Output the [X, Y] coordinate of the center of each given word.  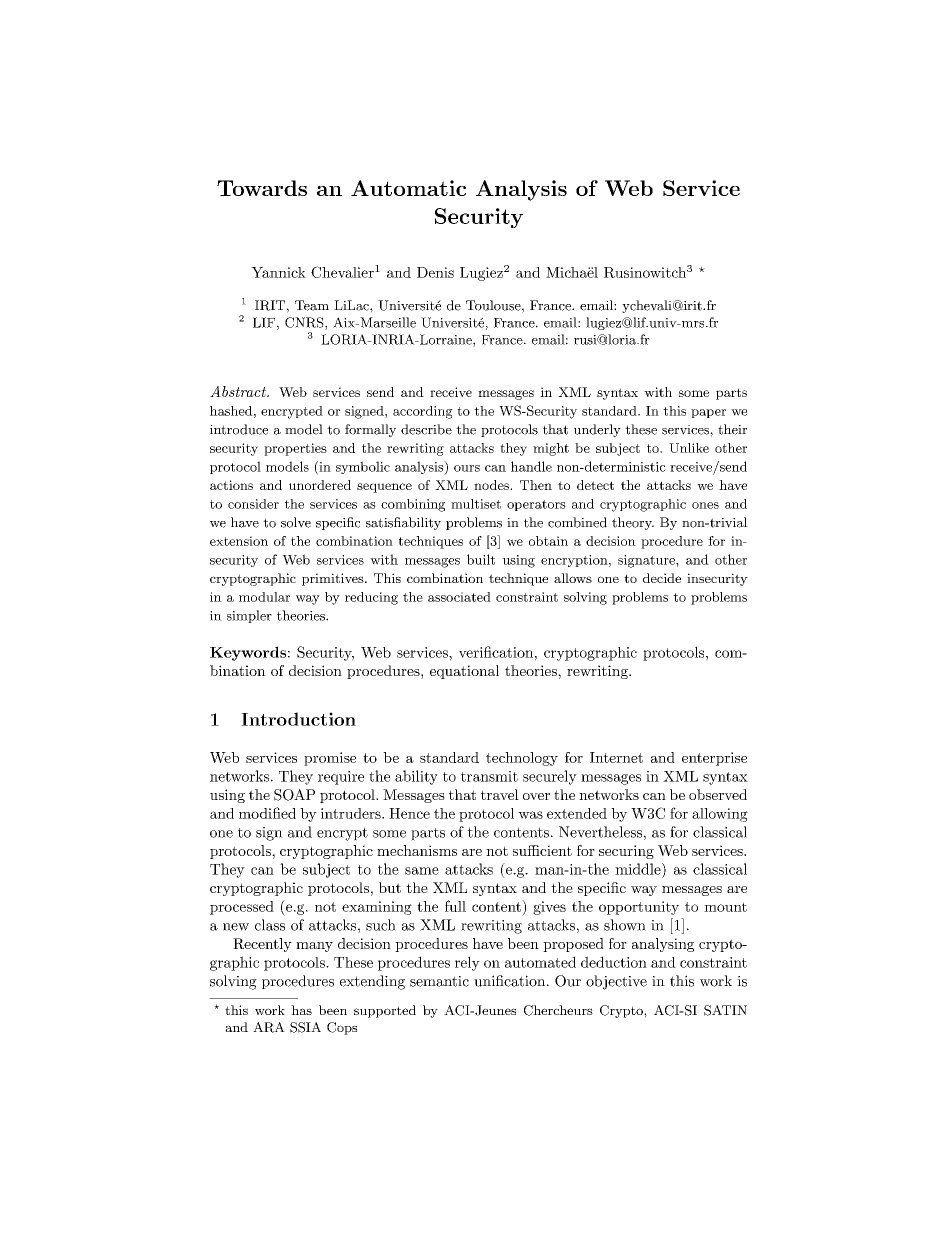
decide [662, 578]
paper [708, 413]
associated [459, 597]
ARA [269, 1027]
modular [264, 597]
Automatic [408, 188]
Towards [262, 188]
